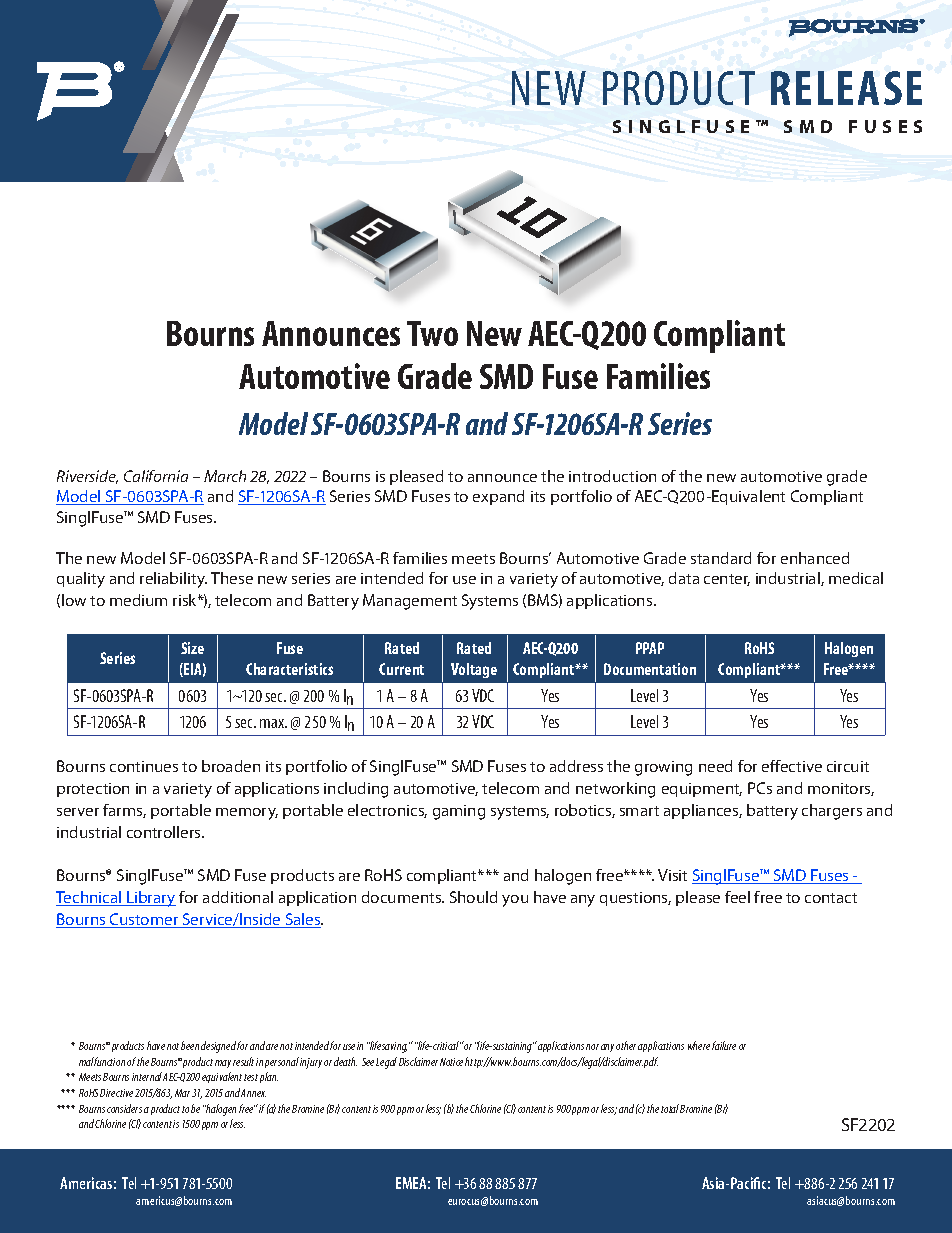 This screenshot has height=1233, width=952. I want to click on March, so click(225, 476).
